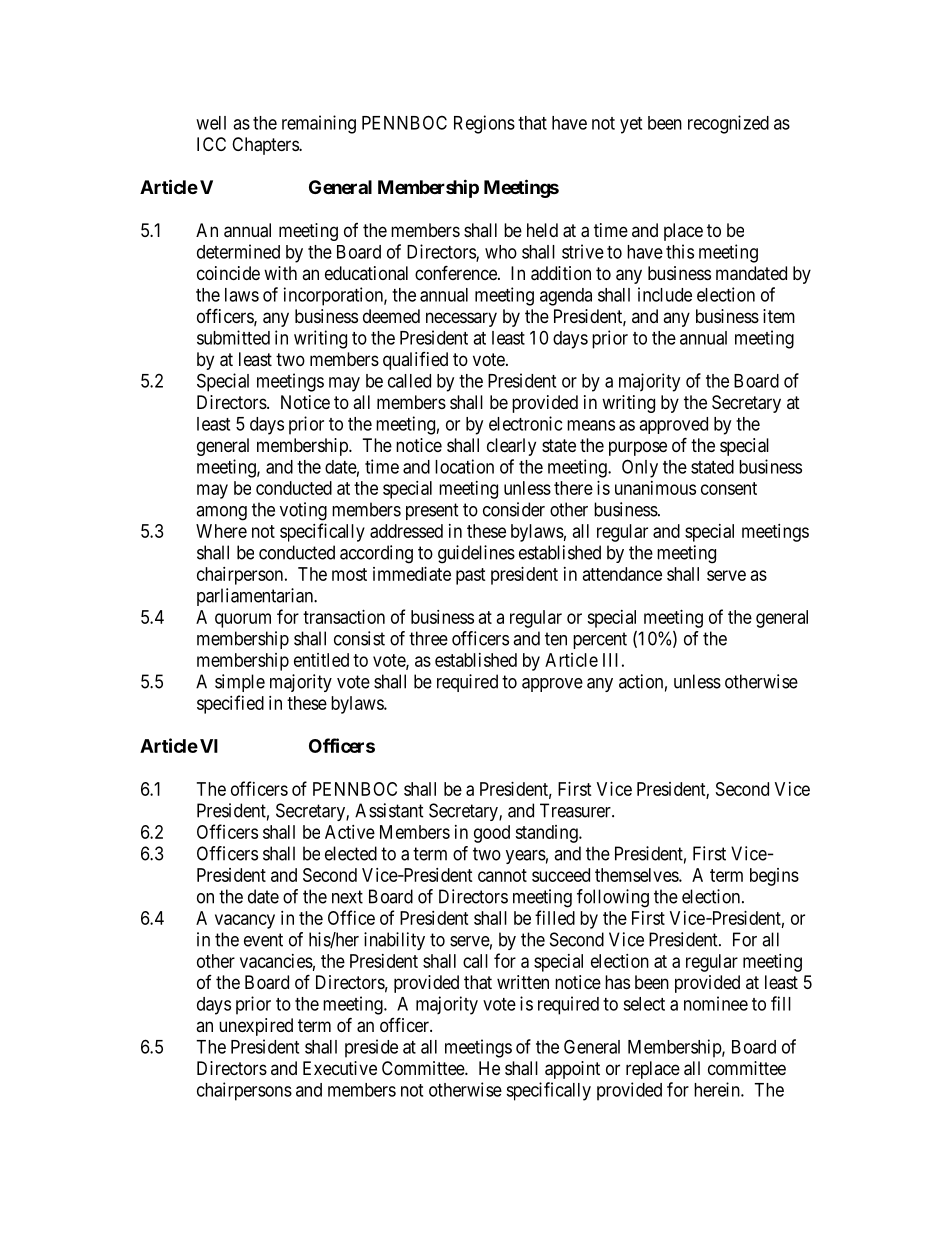 This page has height=1233, width=952. Describe the element at coordinates (484, 124) in the page. I see `Regions` at that location.
